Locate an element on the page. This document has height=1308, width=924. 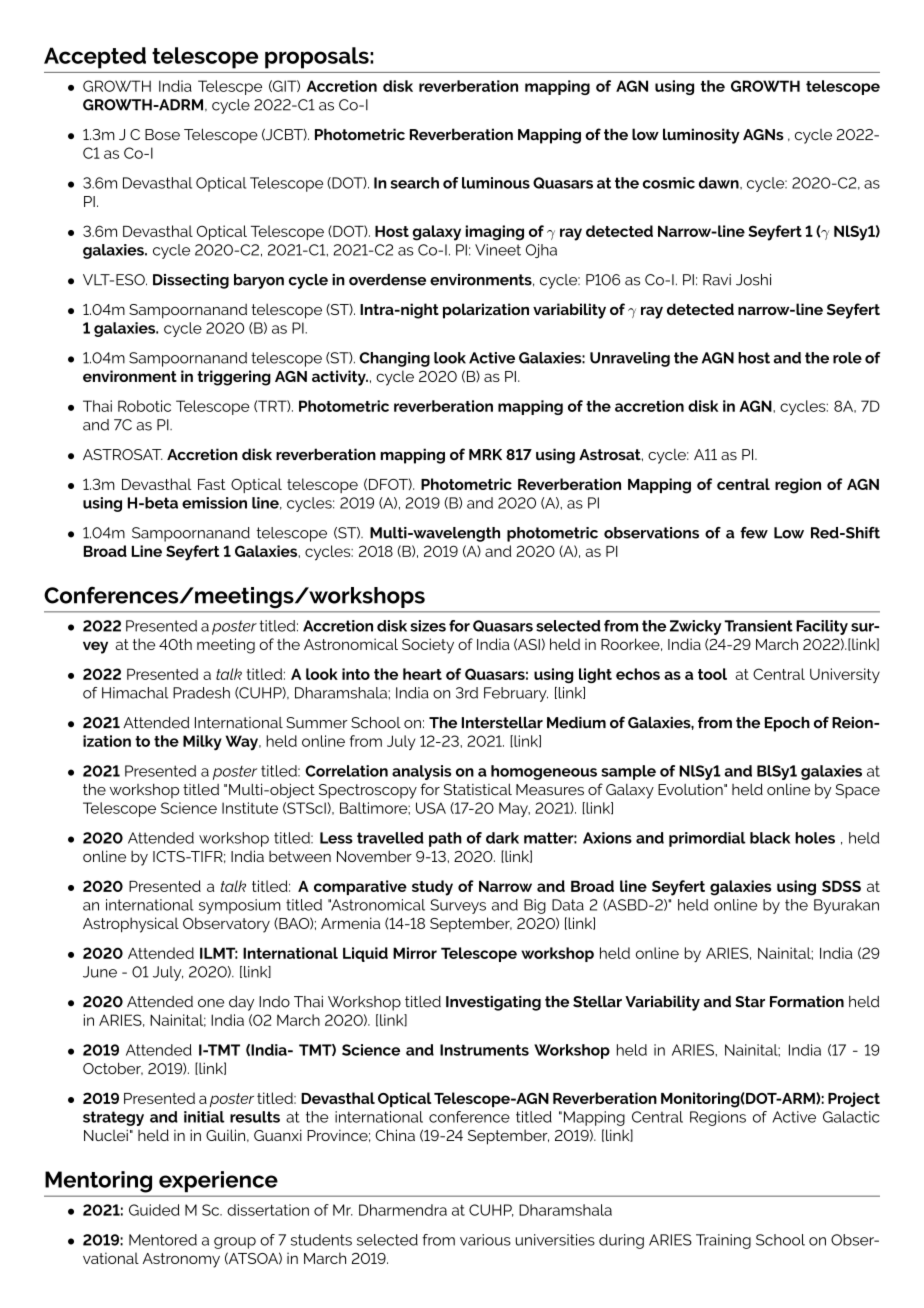
luminous is located at coordinates (496, 183).
